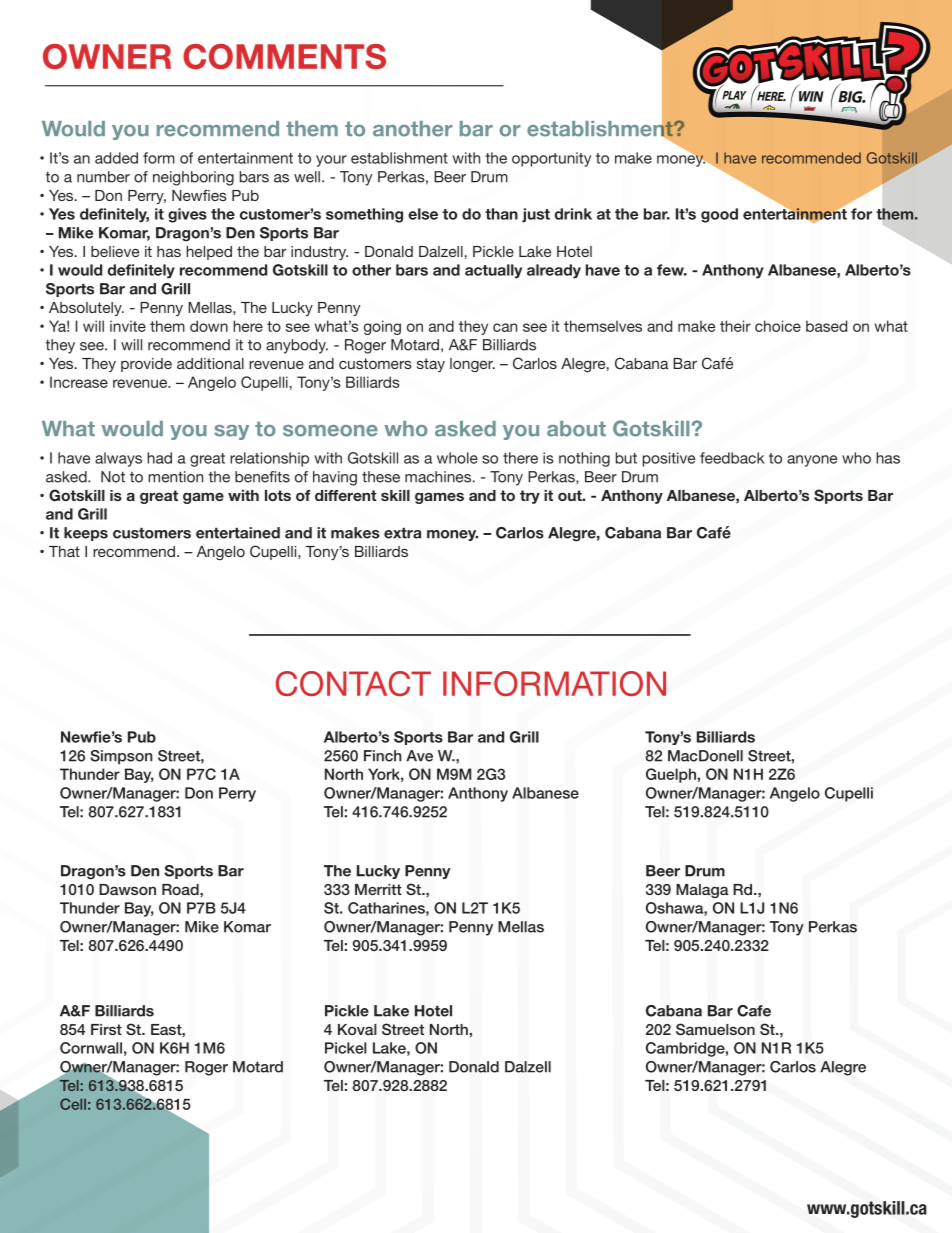 The image size is (952, 1233). I want to click on added, so click(116, 158).
